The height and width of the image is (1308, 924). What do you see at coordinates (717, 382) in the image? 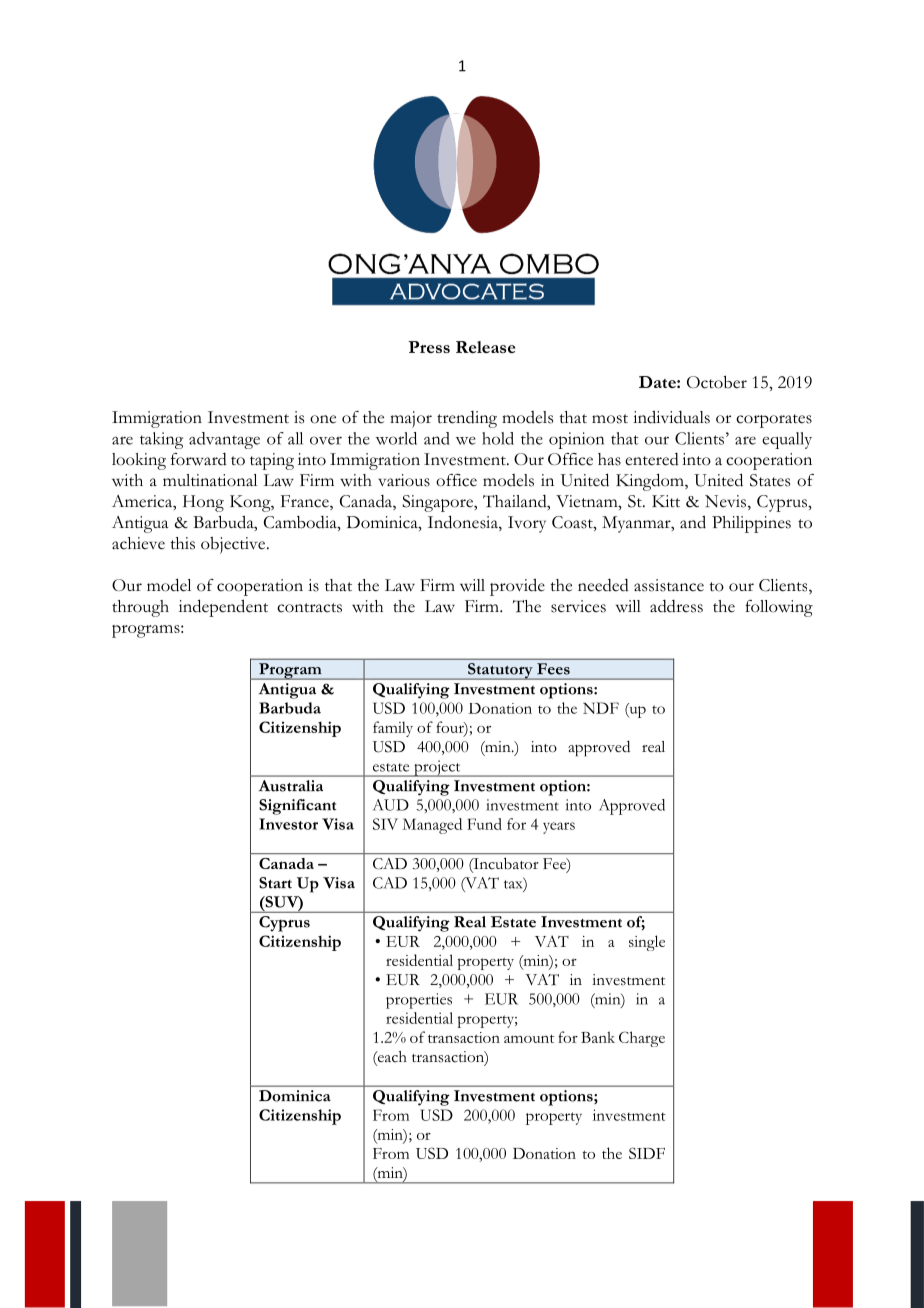
I see `October` at bounding box center [717, 382].
